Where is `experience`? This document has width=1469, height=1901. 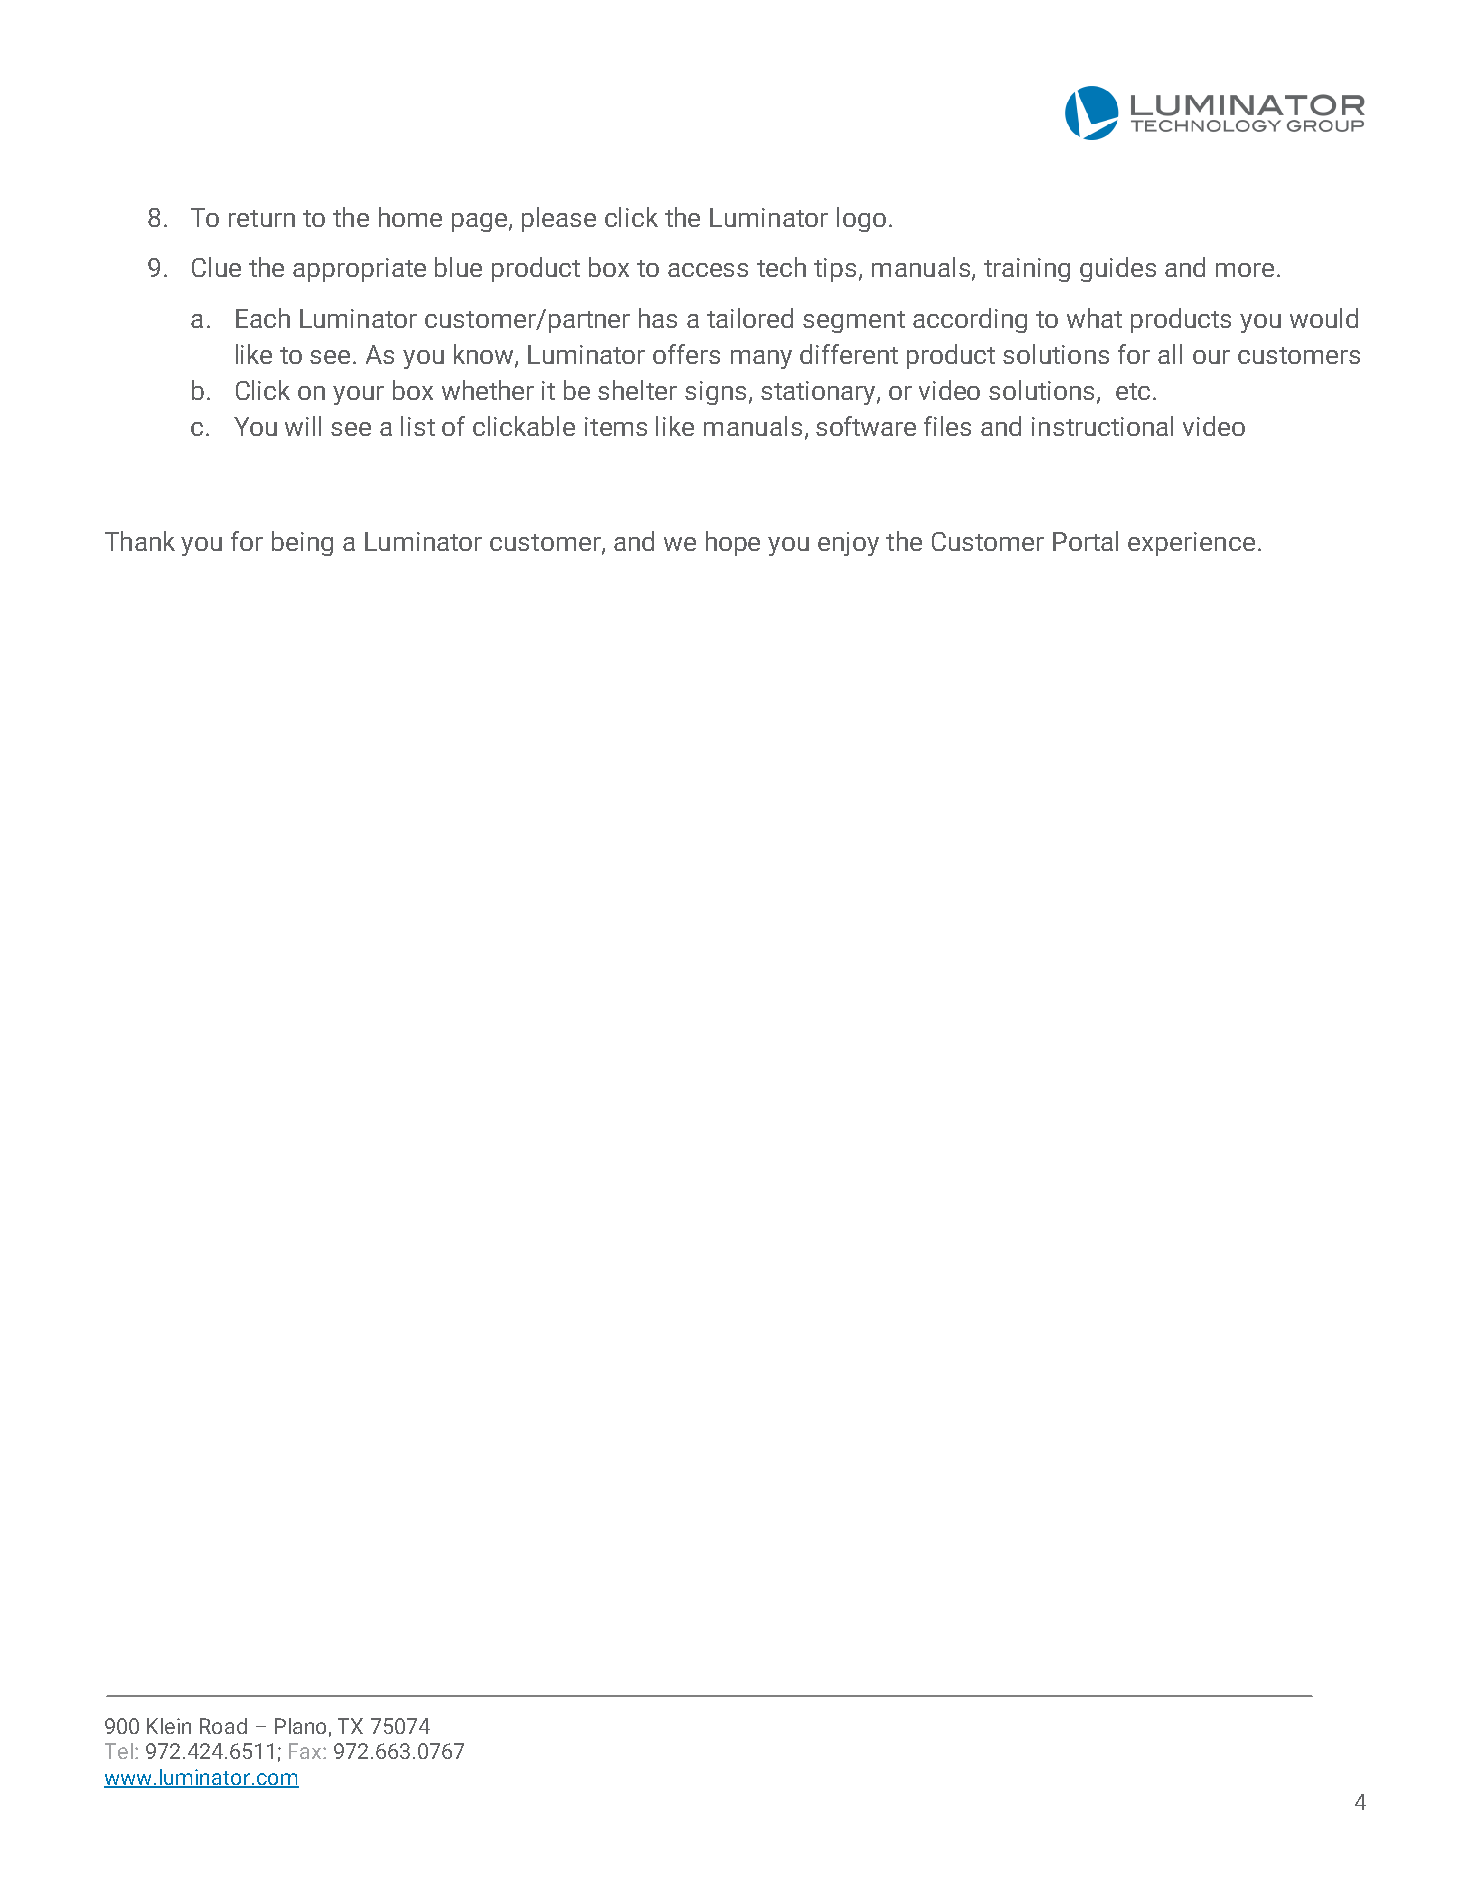 experience is located at coordinates (1191, 544).
